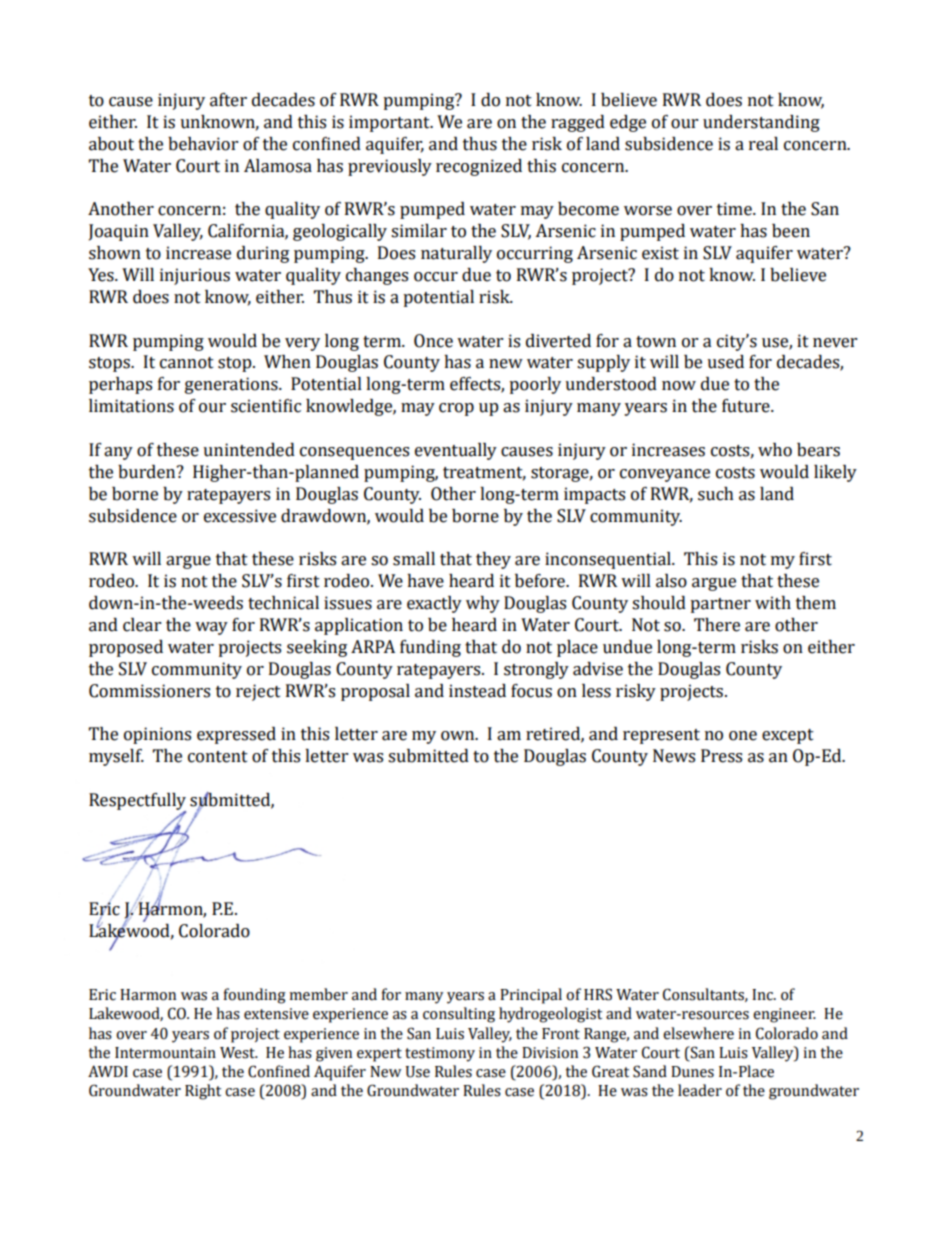 The width and height of the document is (952, 1233). Describe the element at coordinates (203, 1092) in the document. I see `Right` at that location.
